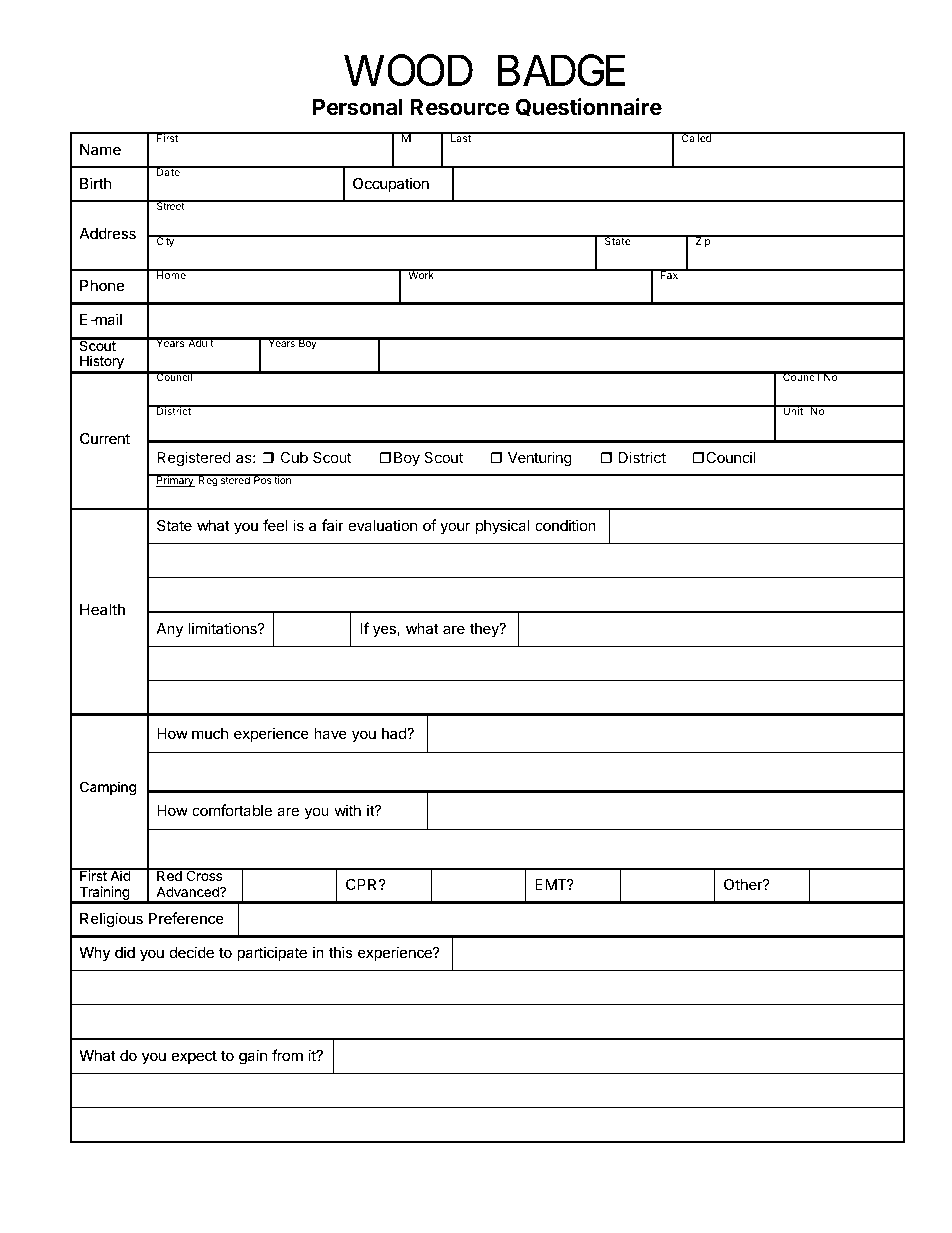  Describe the element at coordinates (565, 525) in the screenshot. I see `condition` at that location.
